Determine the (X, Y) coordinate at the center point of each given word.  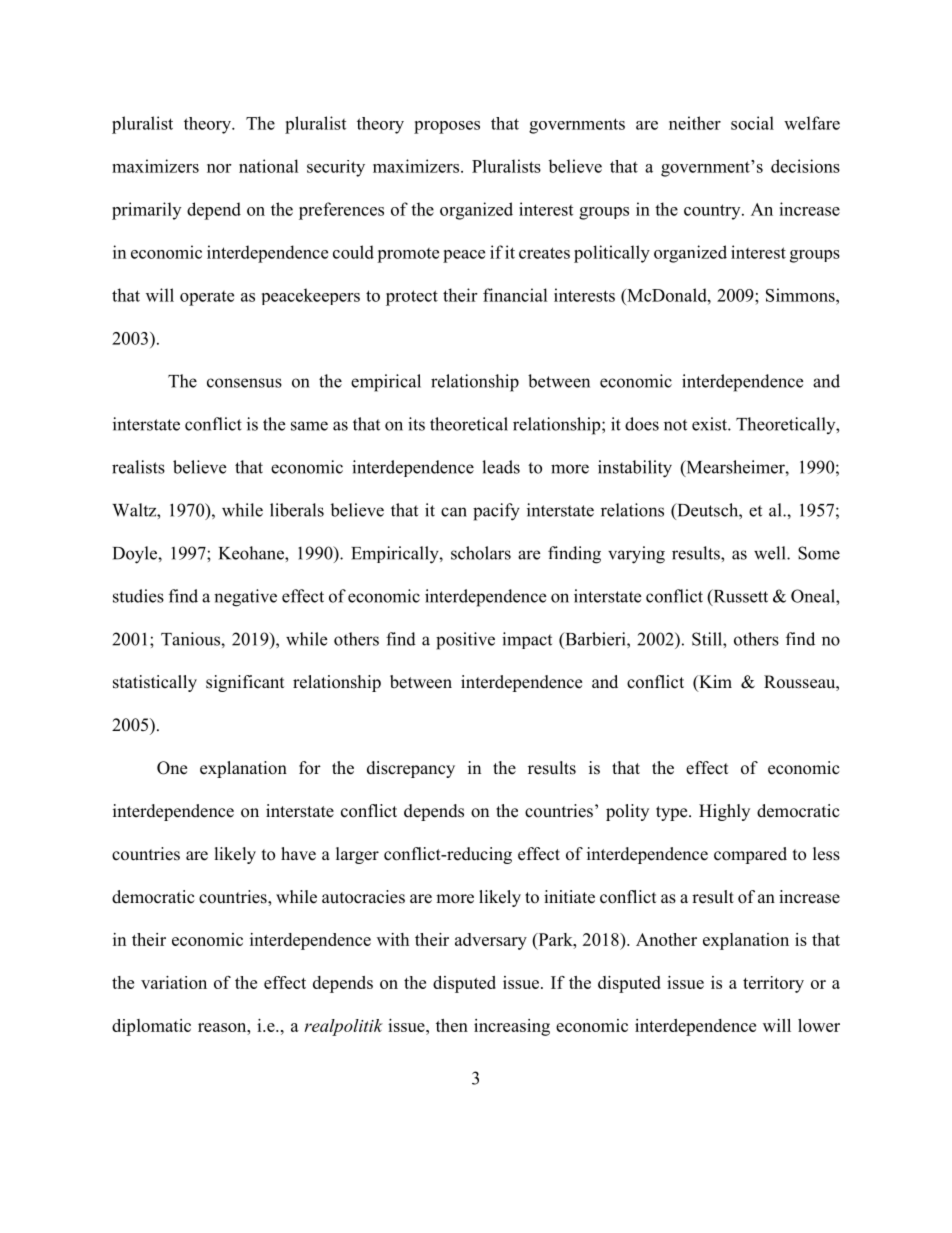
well (771, 553)
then (452, 1025)
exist (710, 424)
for (310, 768)
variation (174, 982)
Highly (724, 812)
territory (773, 984)
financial (515, 295)
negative (245, 598)
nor (219, 168)
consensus (244, 383)
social (752, 123)
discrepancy (411, 769)
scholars (481, 553)
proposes (447, 127)
